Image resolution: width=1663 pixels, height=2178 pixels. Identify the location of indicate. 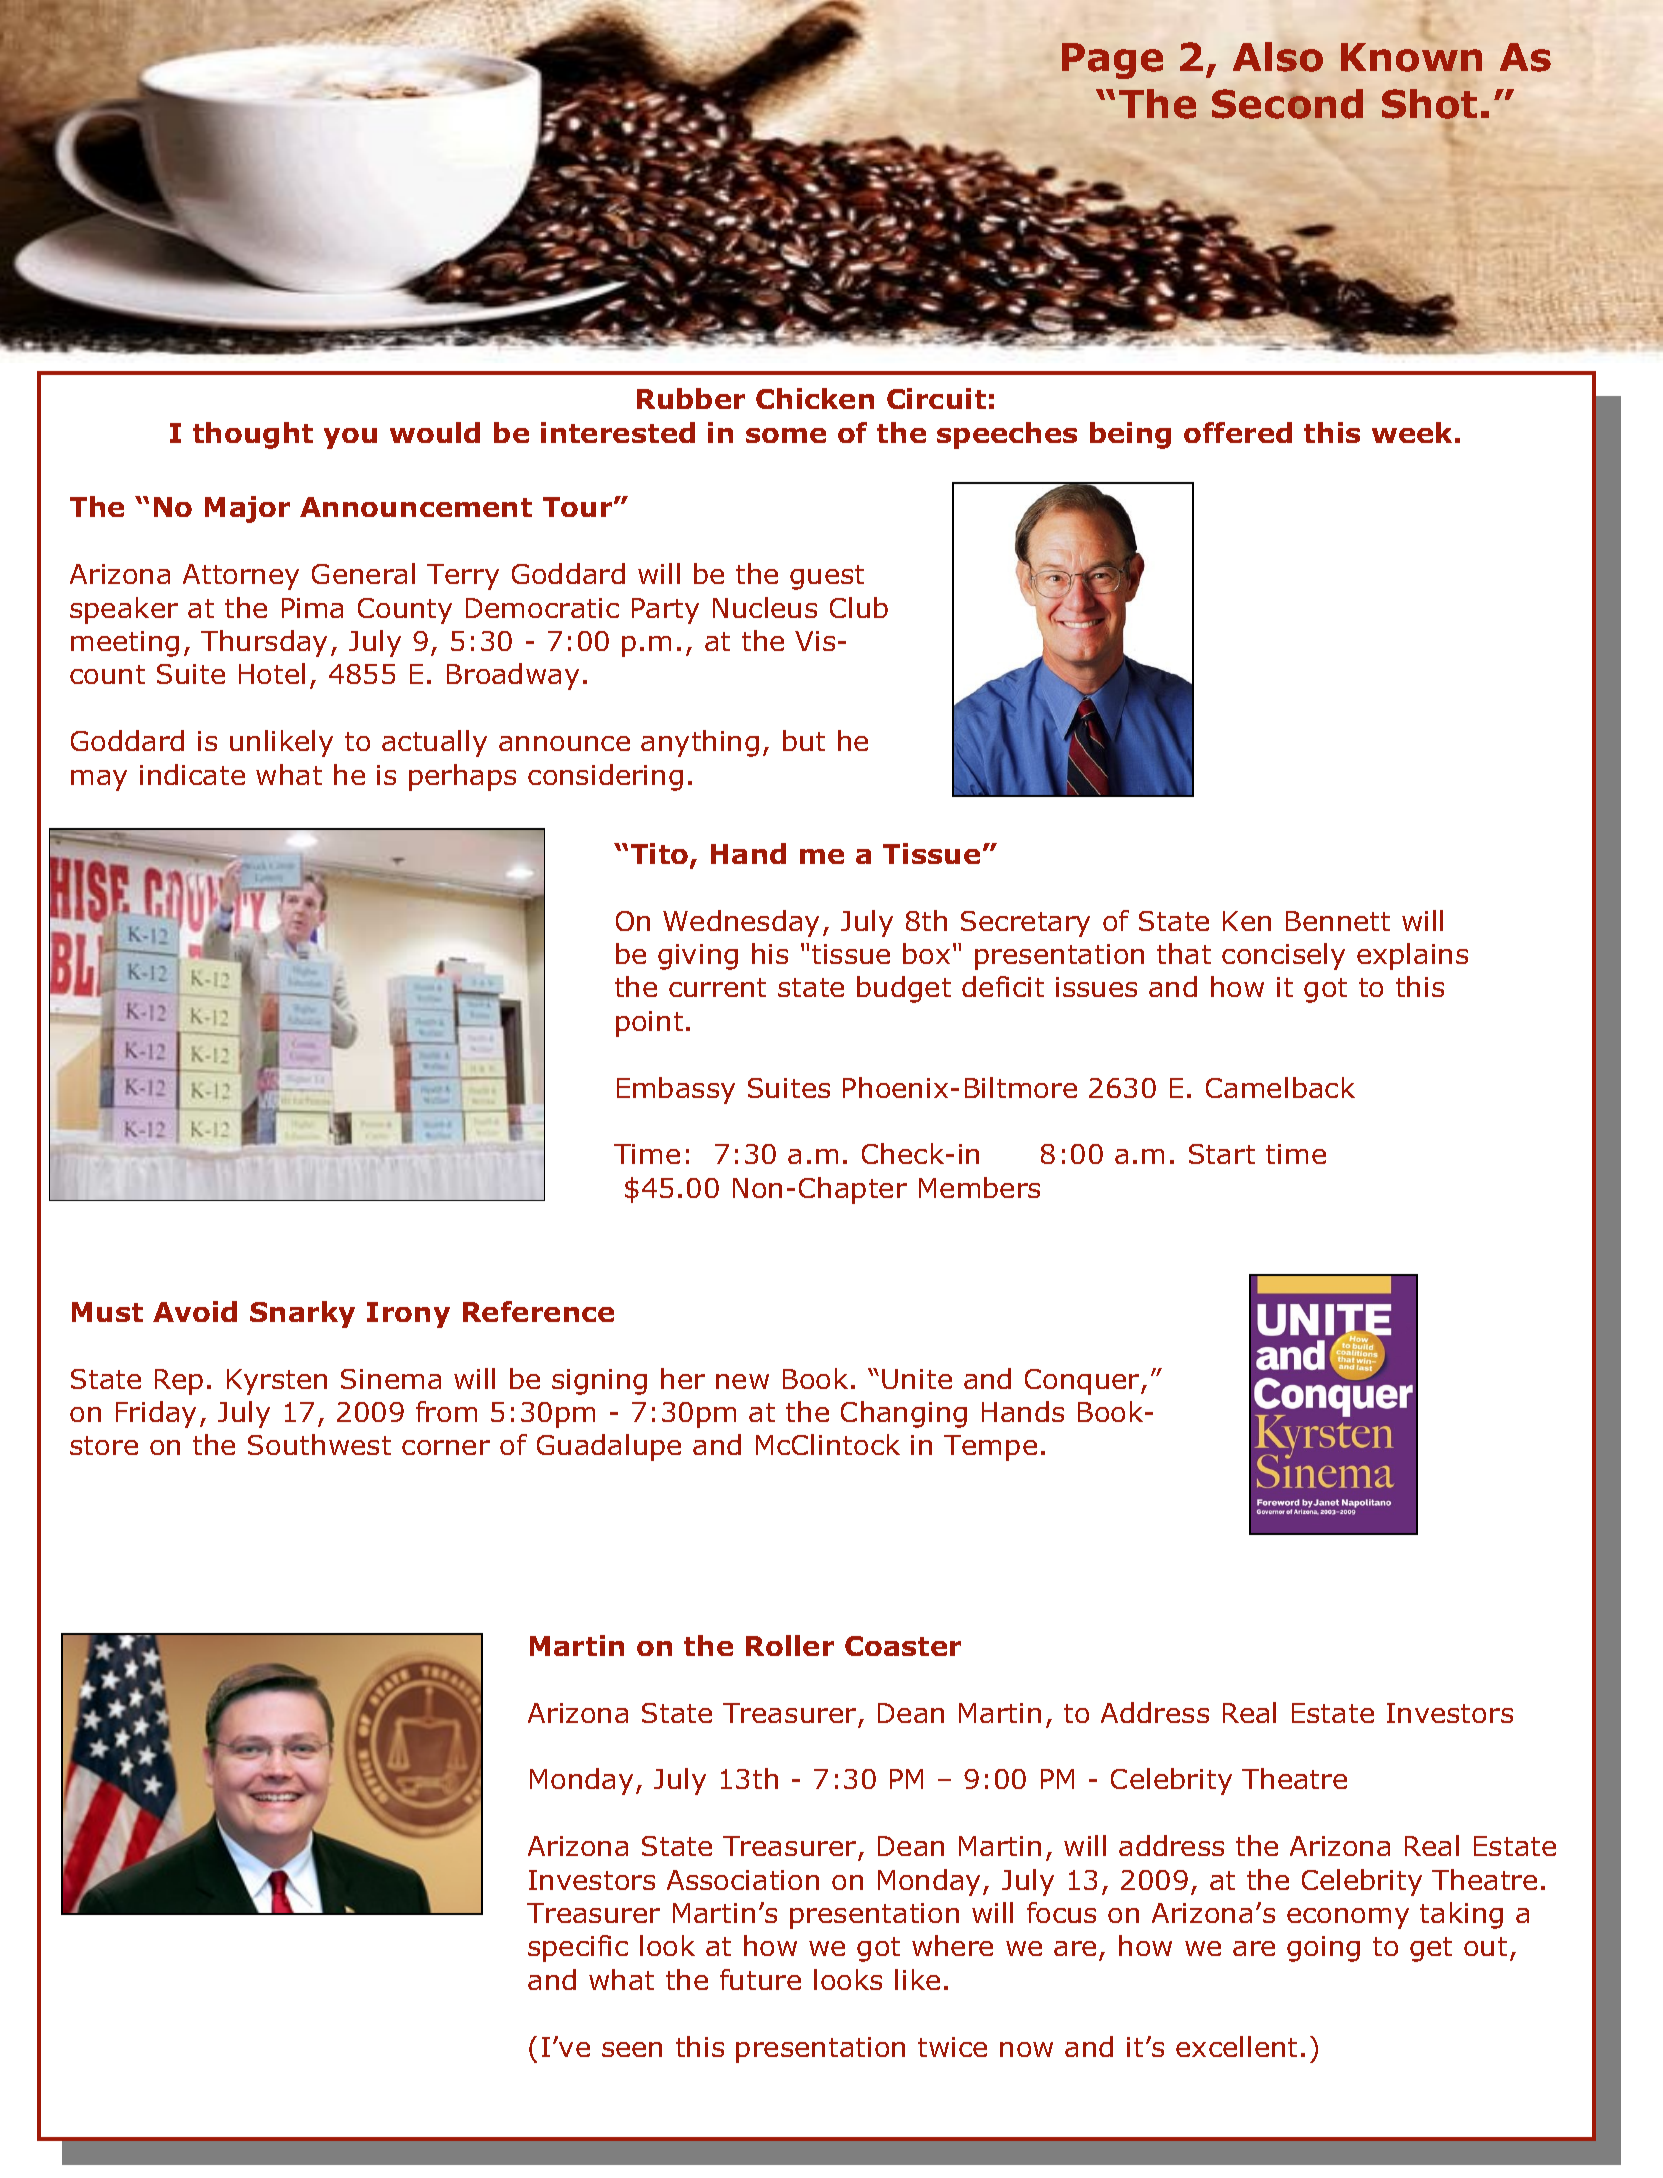
(192, 774).
